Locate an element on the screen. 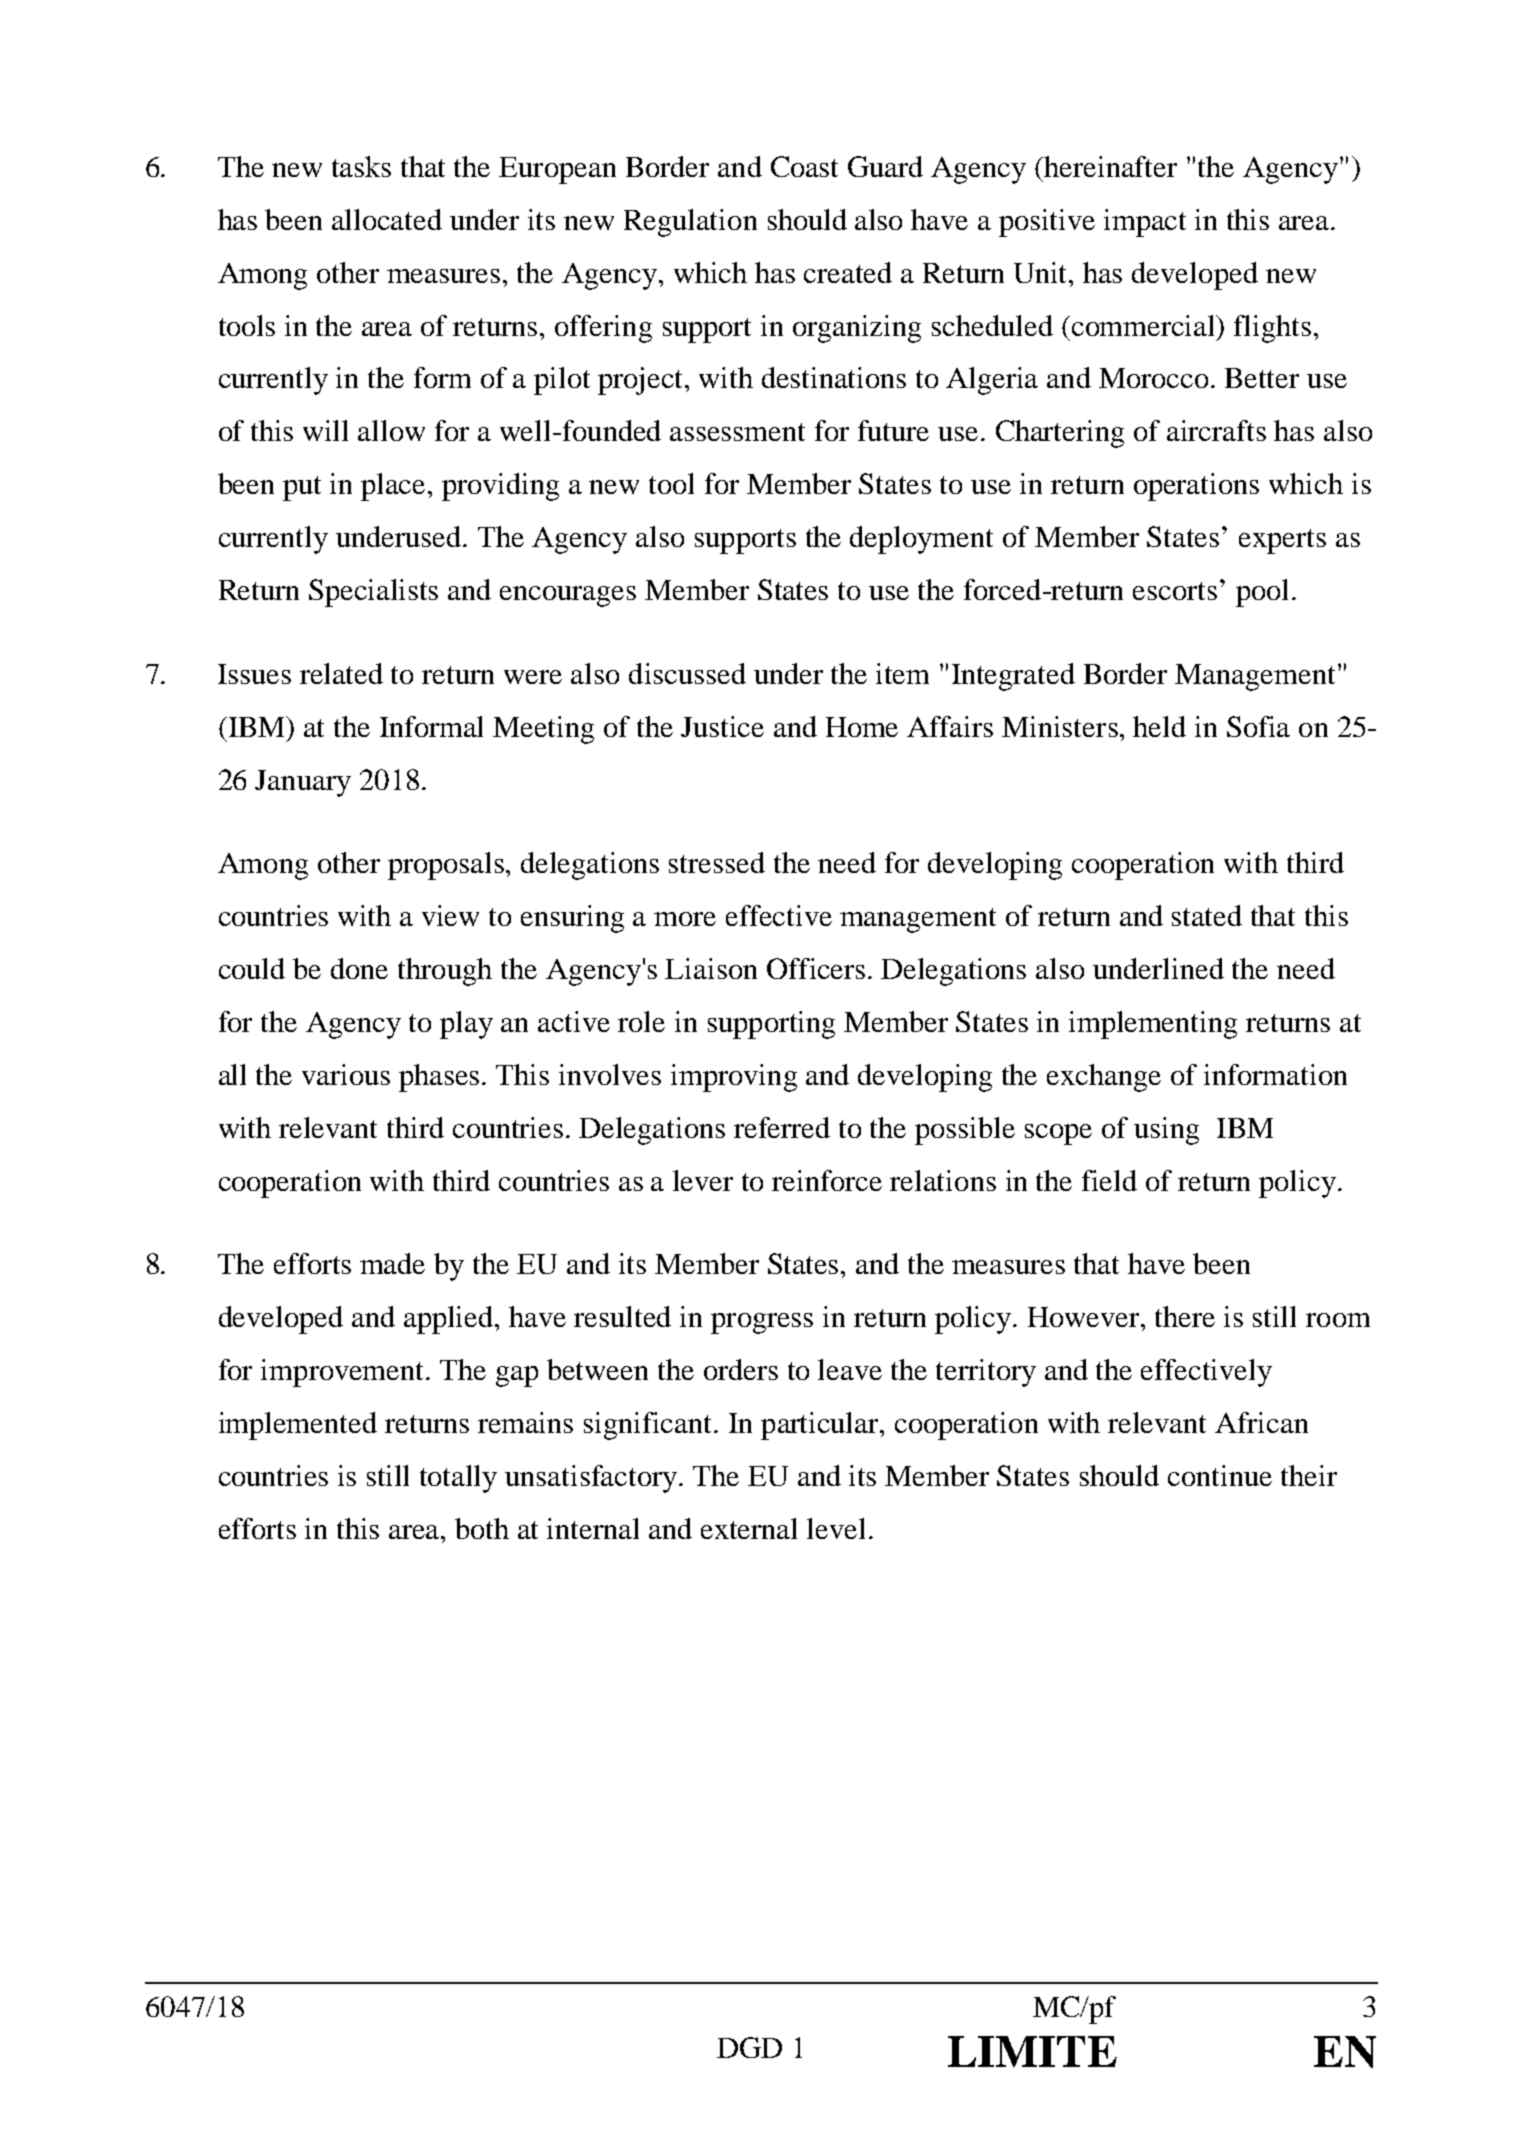  allocated is located at coordinates (387, 219).
